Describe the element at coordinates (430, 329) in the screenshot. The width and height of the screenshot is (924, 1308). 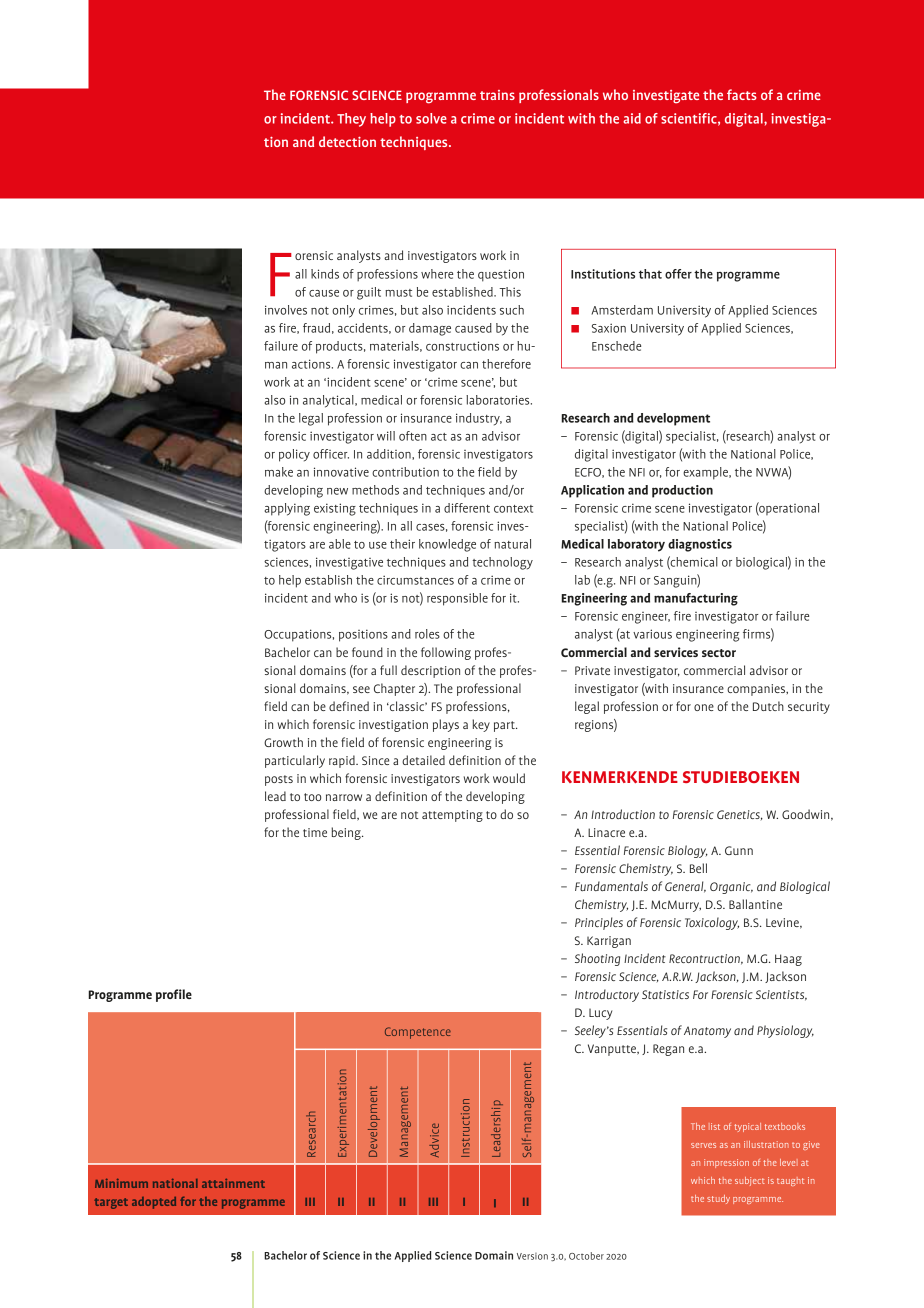
I see `damage` at that location.
